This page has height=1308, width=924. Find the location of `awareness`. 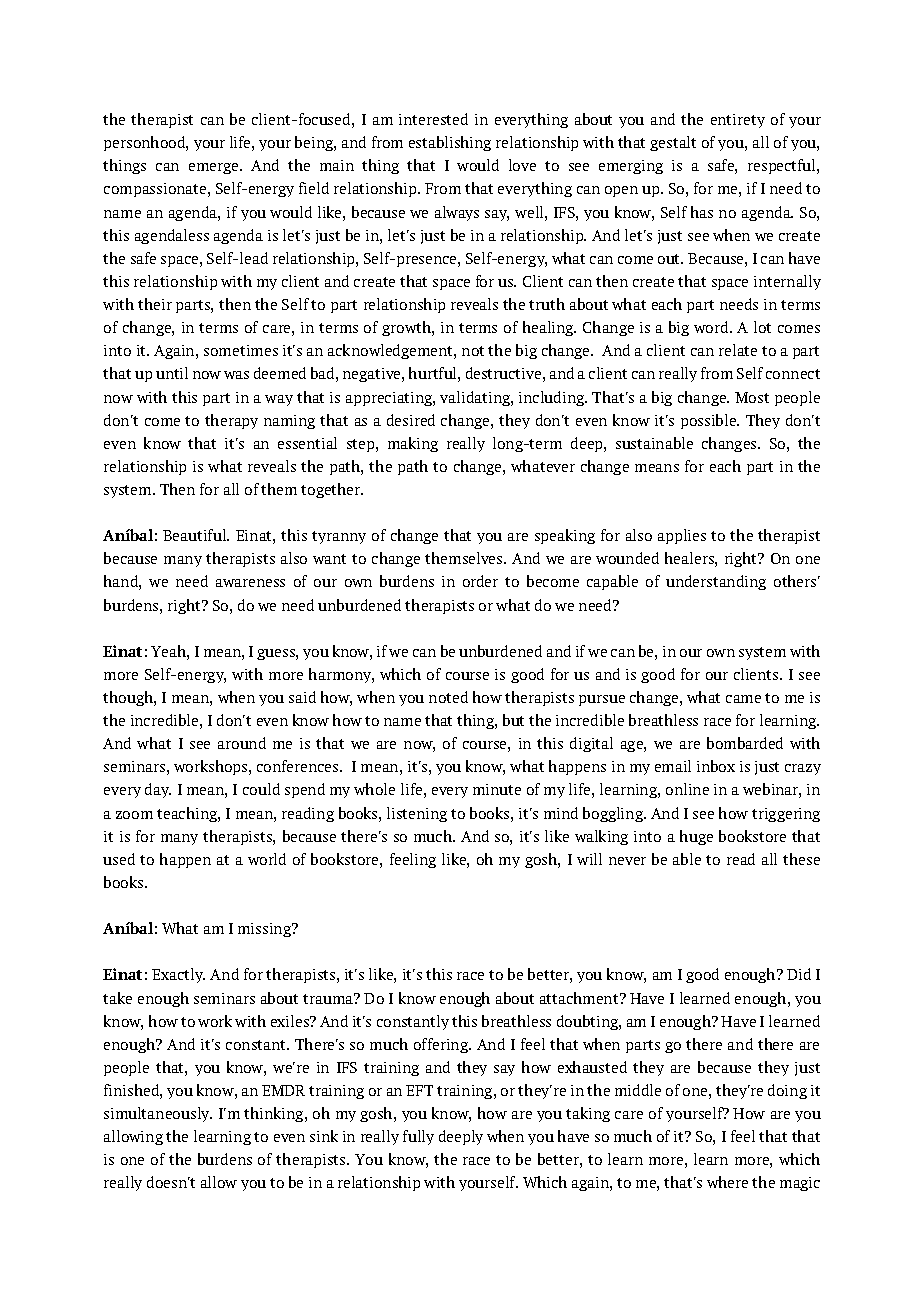

awareness is located at coordinates (250, 583).
